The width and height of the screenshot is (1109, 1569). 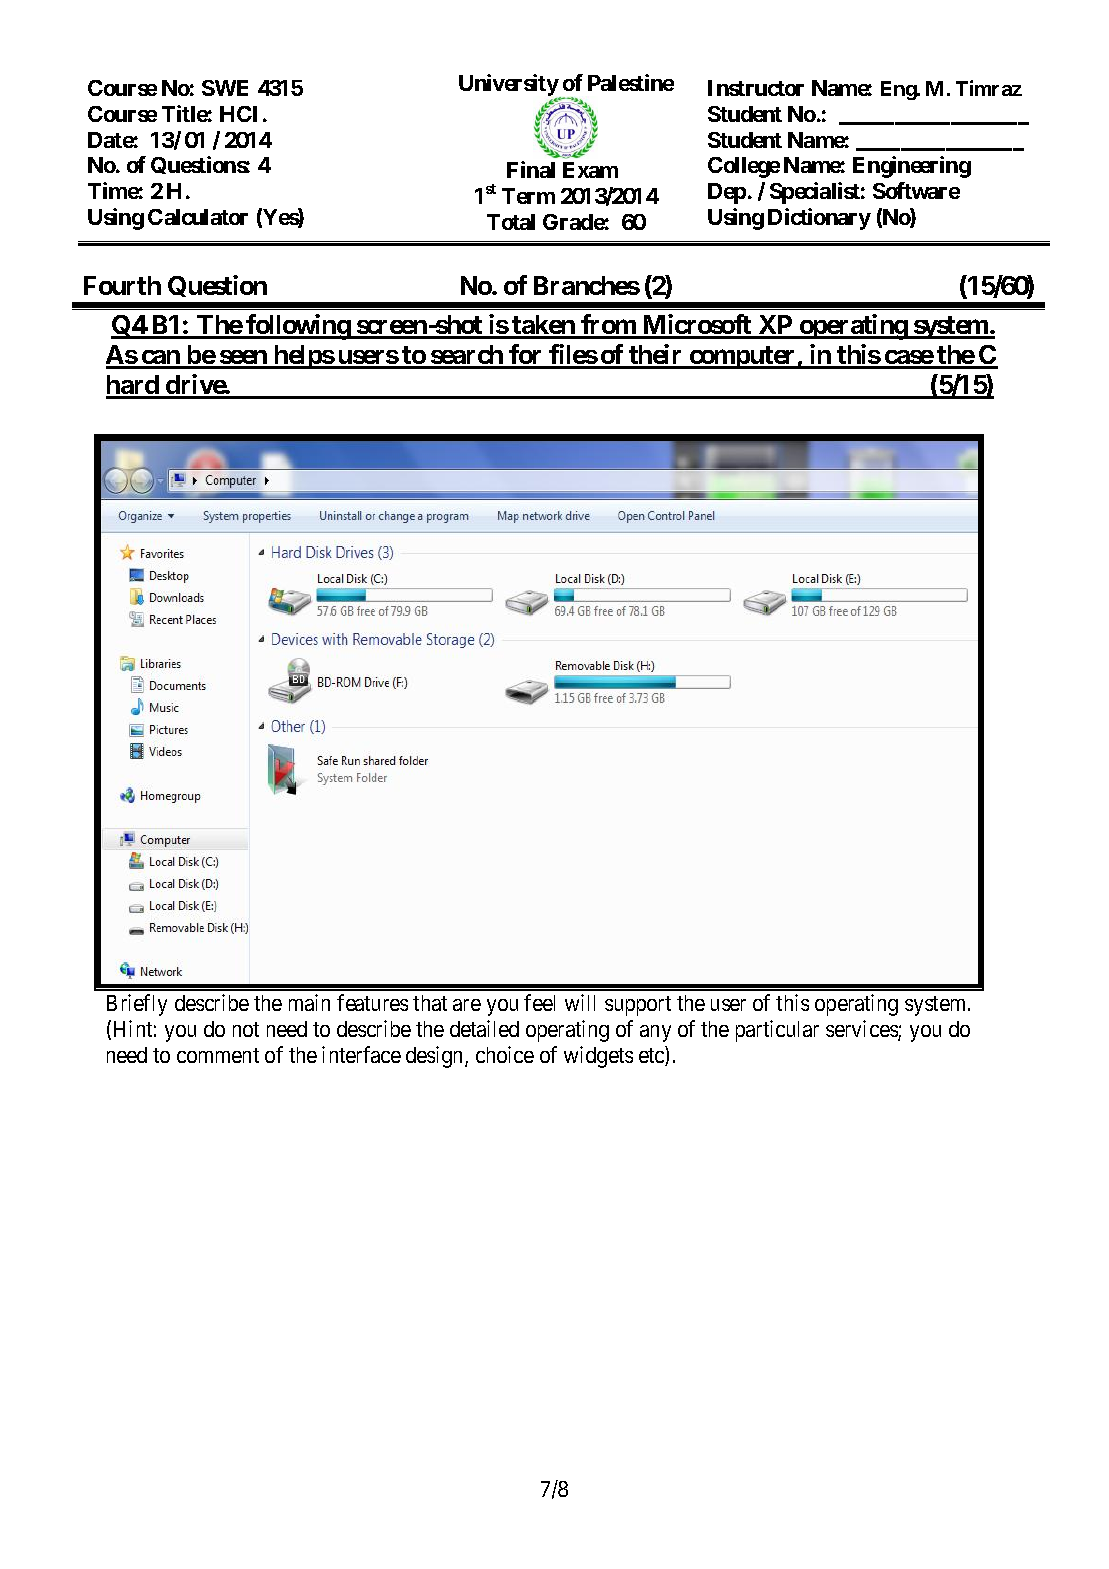 What do you see at coordinates (539, 1002) in the screenshot?
I see `feel` at bounding box center [539, 1002].
